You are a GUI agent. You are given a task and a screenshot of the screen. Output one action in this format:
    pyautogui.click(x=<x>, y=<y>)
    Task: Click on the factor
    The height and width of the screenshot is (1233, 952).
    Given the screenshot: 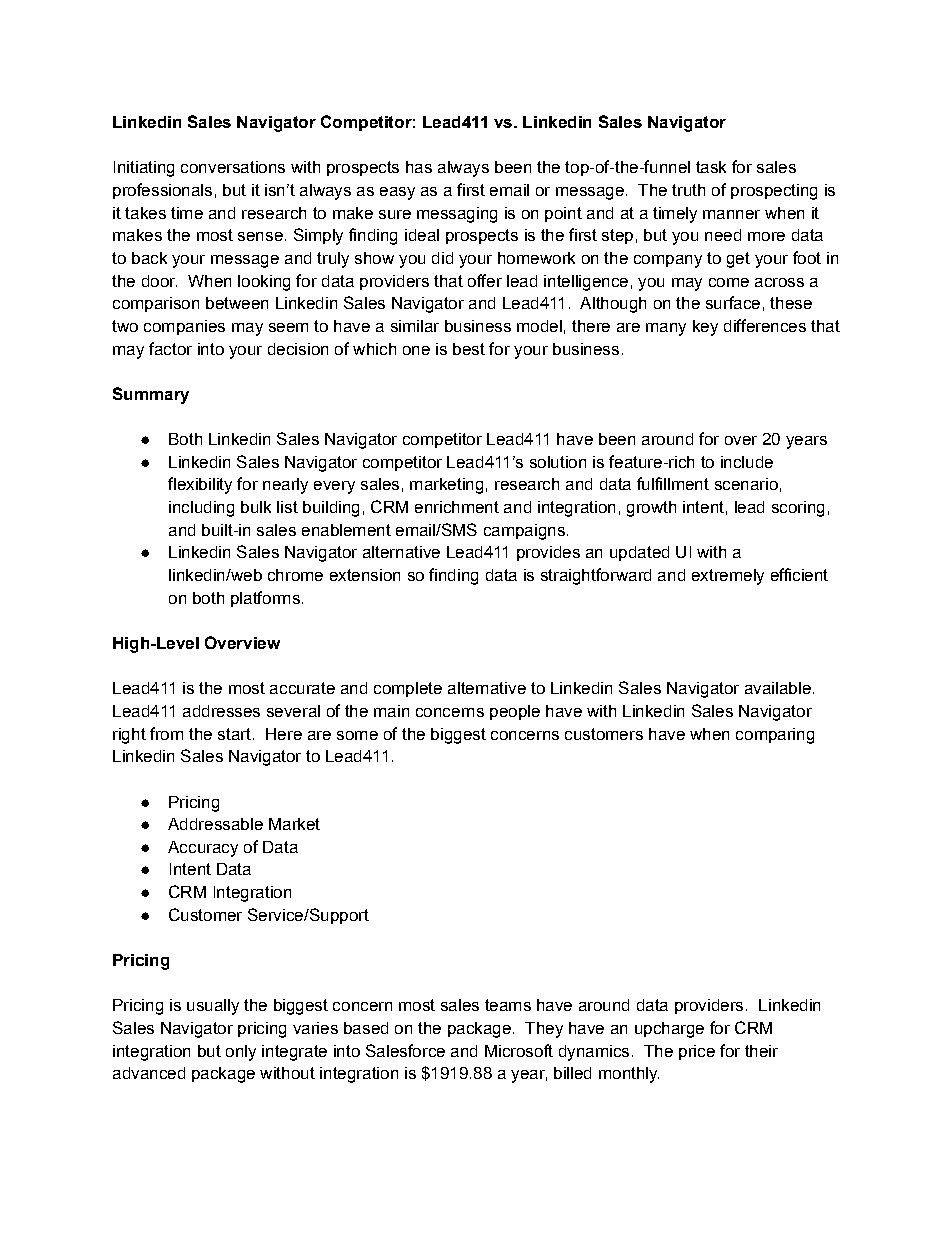 What is the action you would take?
    pyautogui.click(x=170, y=348)
